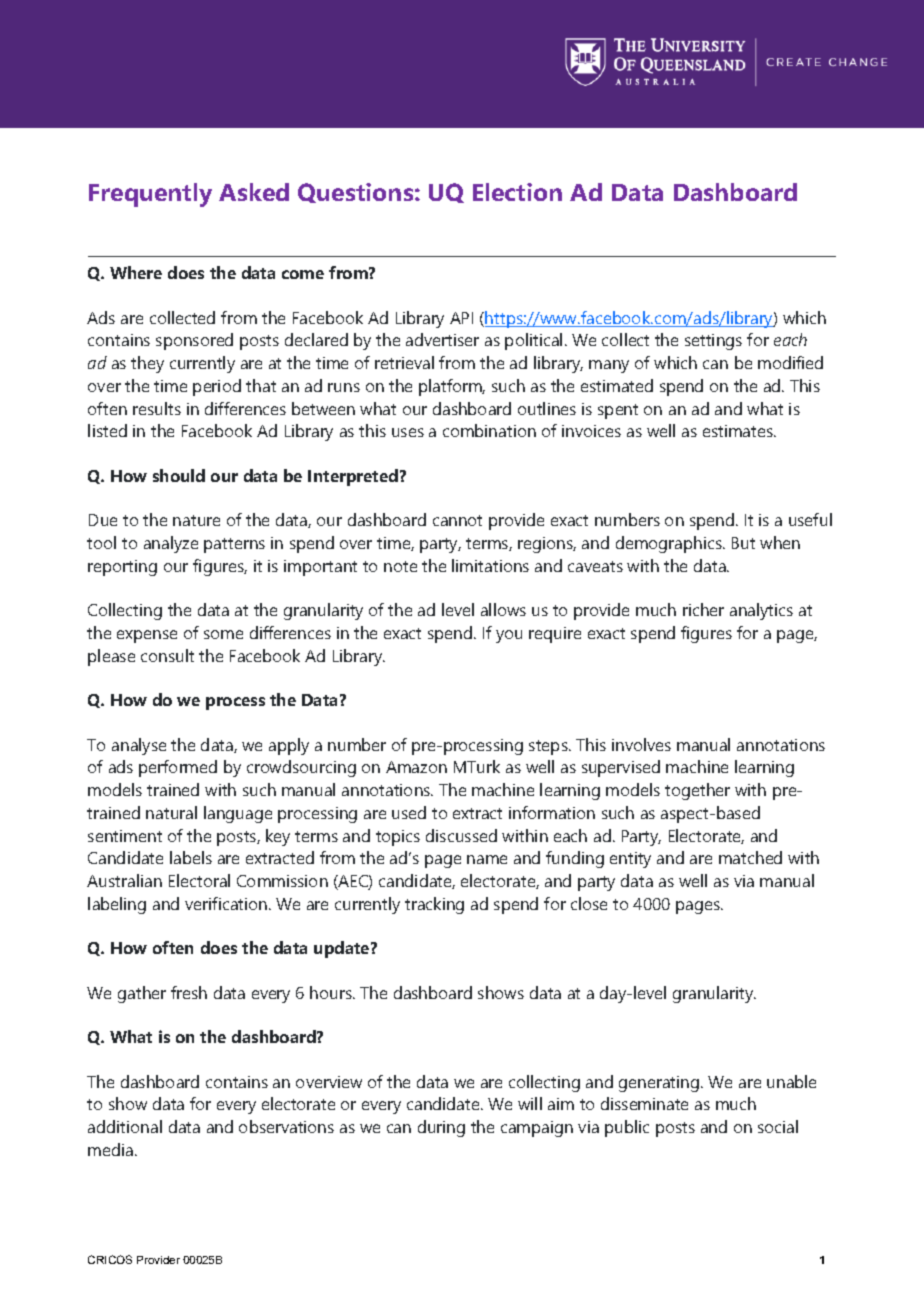  Describe the element at coordinates (713, 342) in the image. I see `settings` at that location.
